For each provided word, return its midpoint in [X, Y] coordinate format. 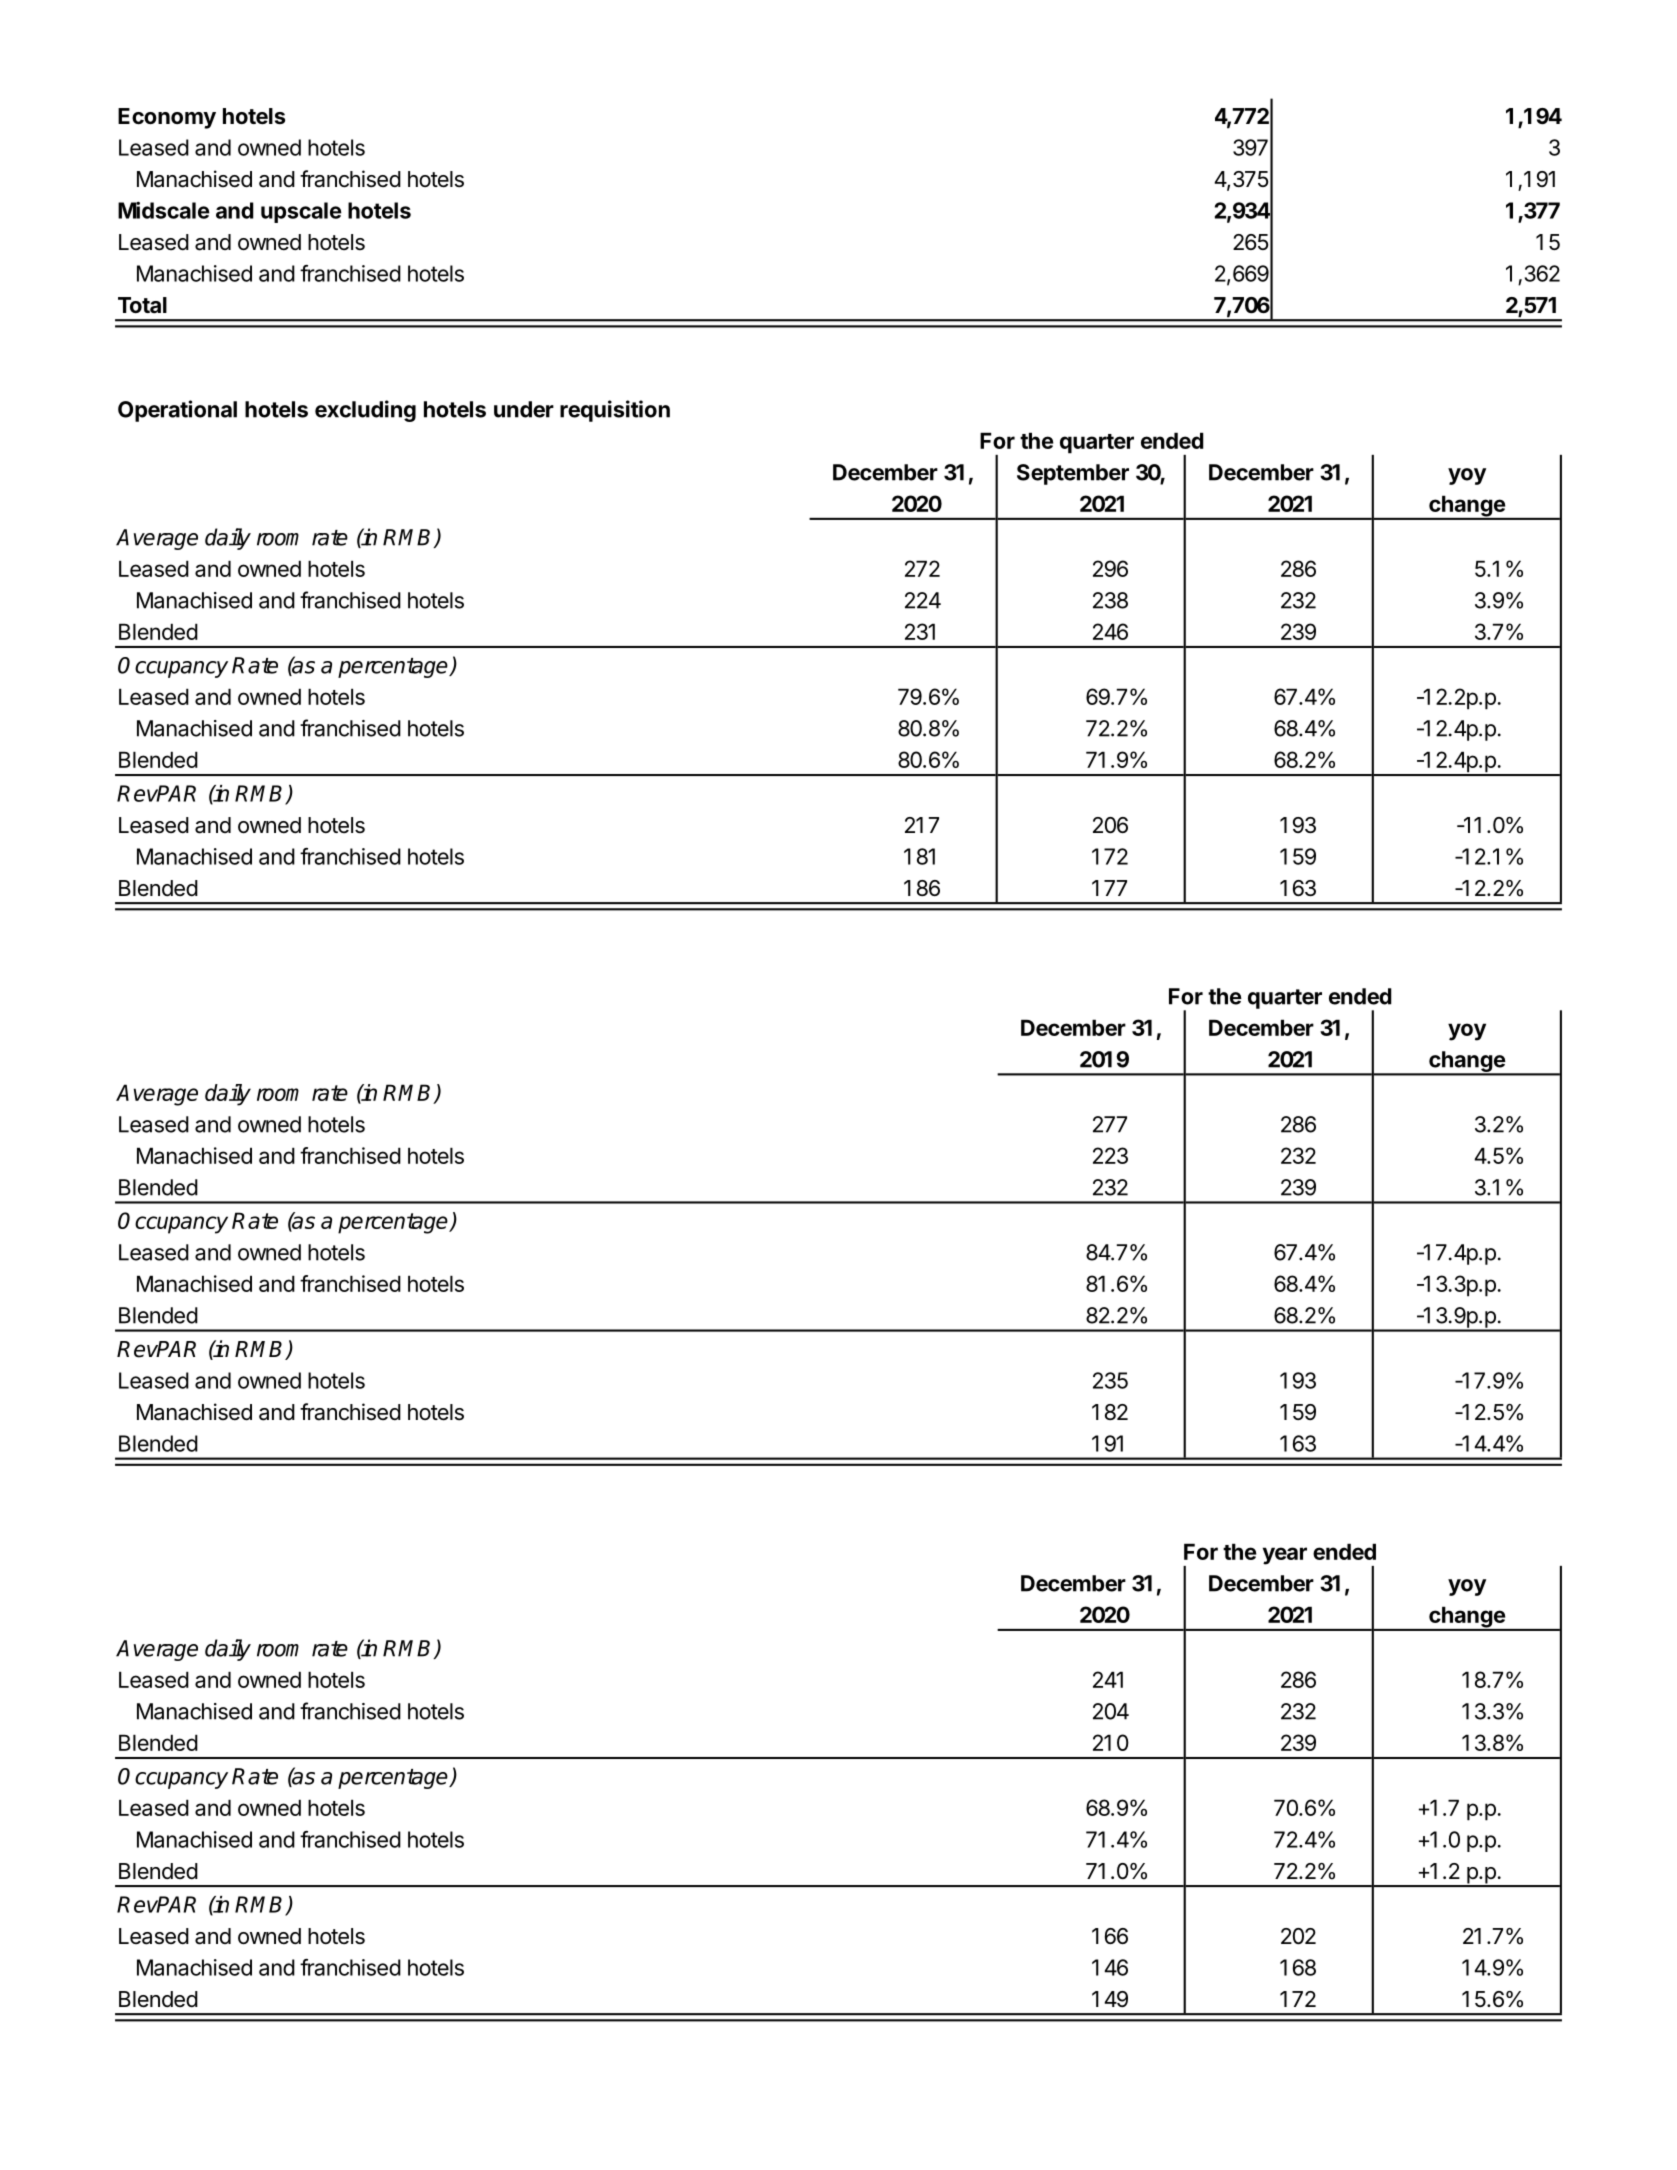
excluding [365, 411]
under [524, 409]
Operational [177, 411]
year [1285, 1556]
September [1073, 474]
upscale [301, 212]
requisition [615, 411]
